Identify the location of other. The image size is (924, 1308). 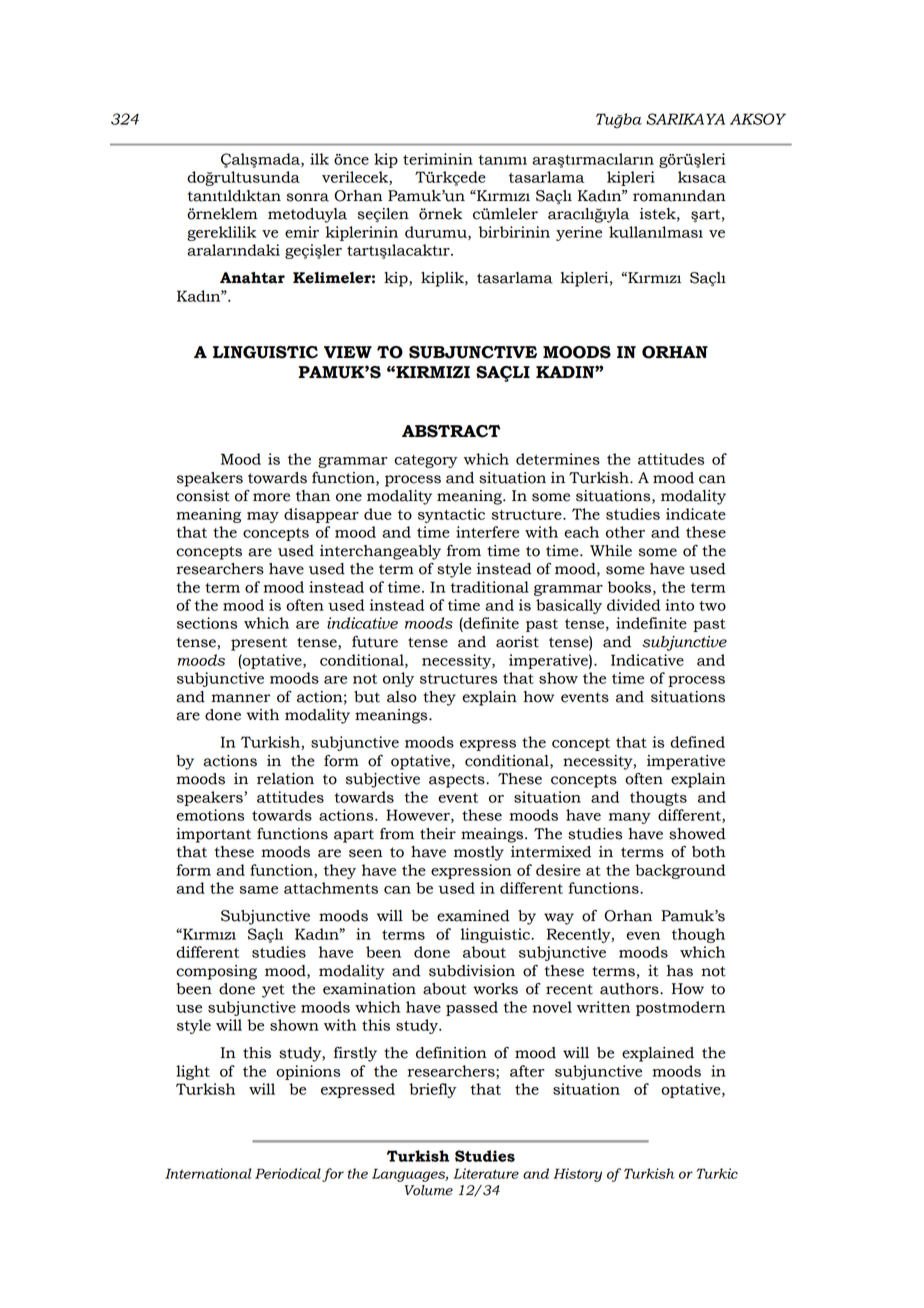
(625, 532).
